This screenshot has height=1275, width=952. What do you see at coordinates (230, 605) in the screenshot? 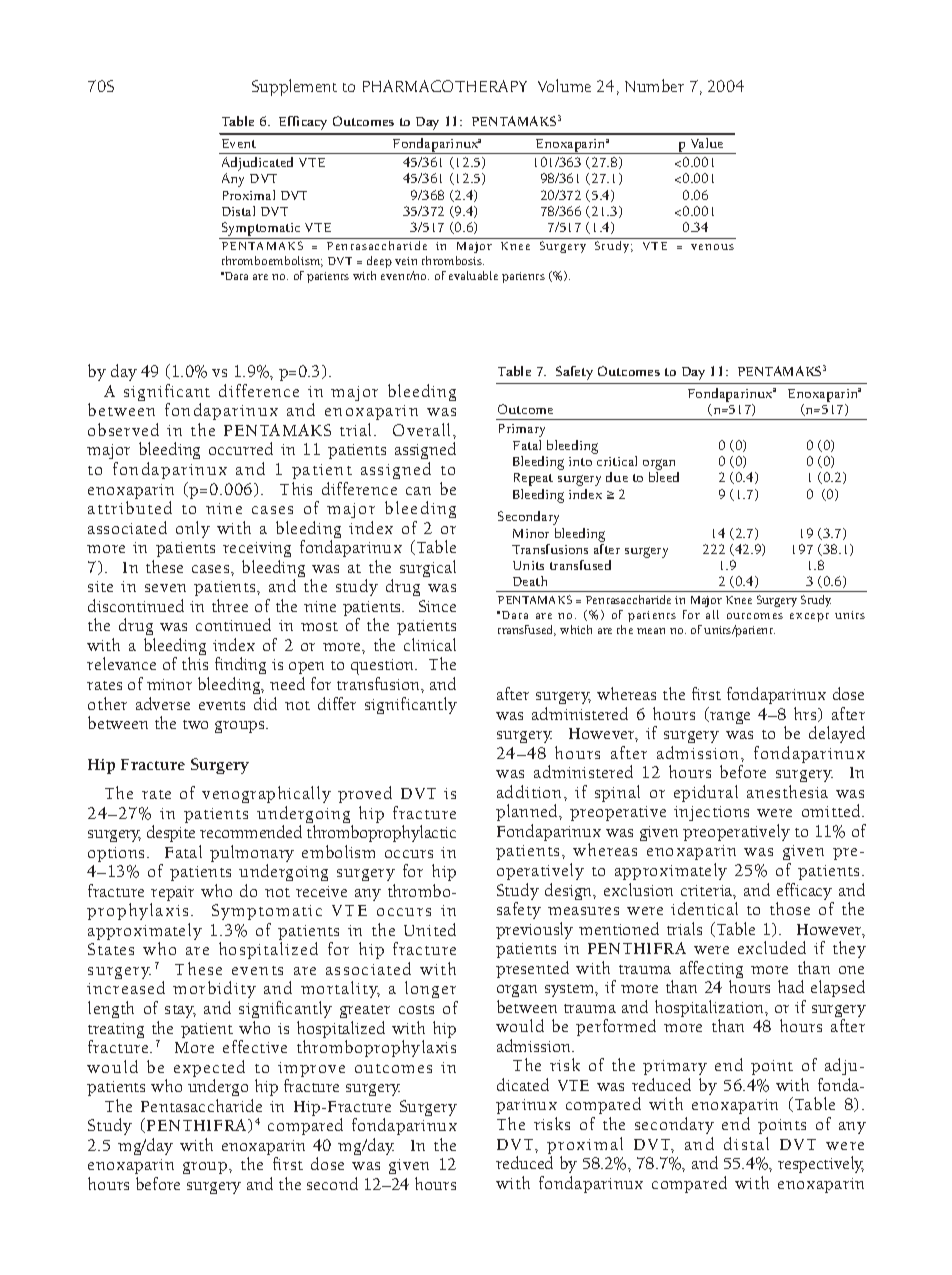
I see `three` at bounding box center [230, 605].
